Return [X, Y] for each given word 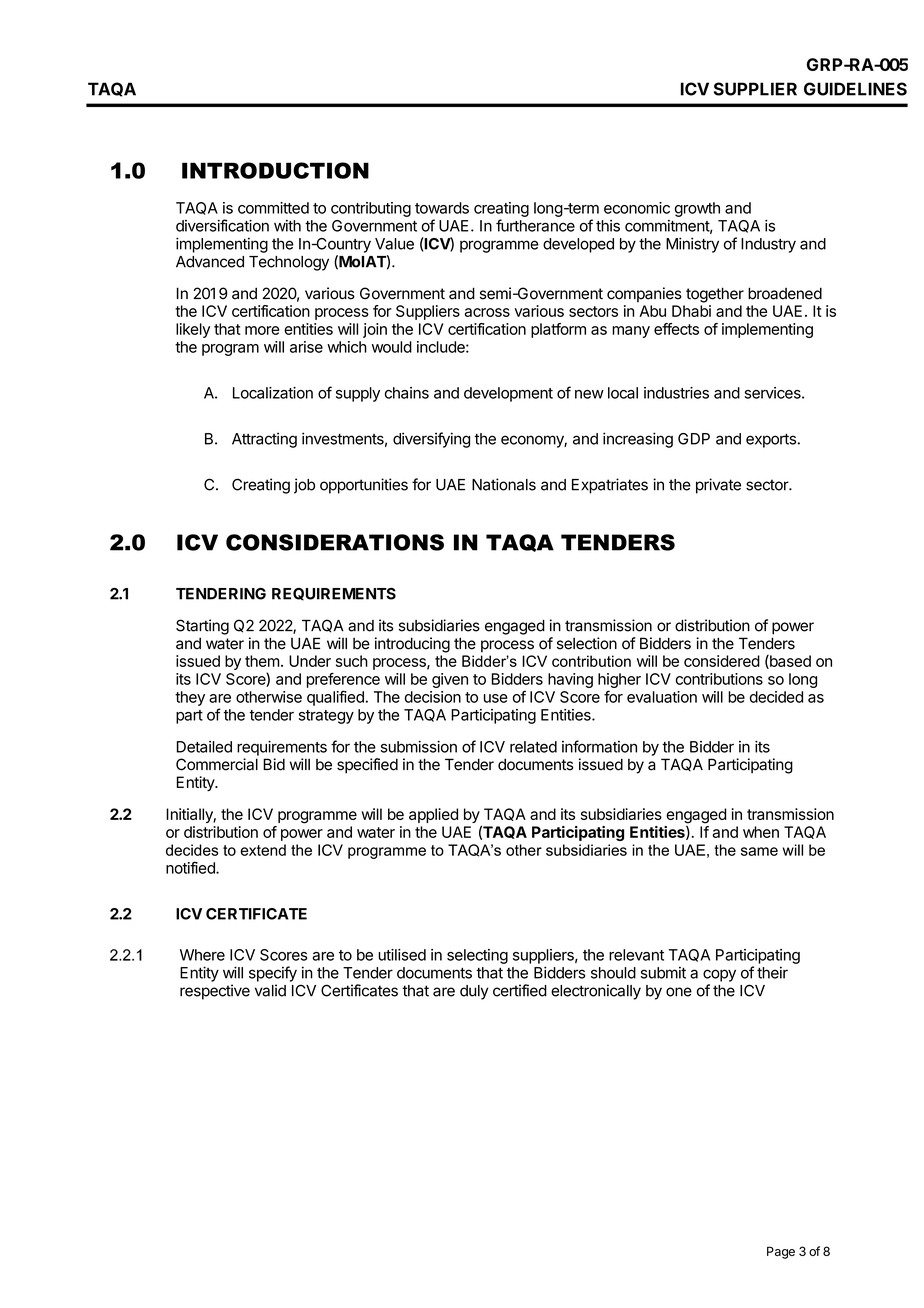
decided [776, 697]
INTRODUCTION [275, 170]
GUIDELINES [855, 89]
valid [270, 990]
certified [520, 990]
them [262, 661]
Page [781, 1252]
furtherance [535, 225]
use [496, 698]
